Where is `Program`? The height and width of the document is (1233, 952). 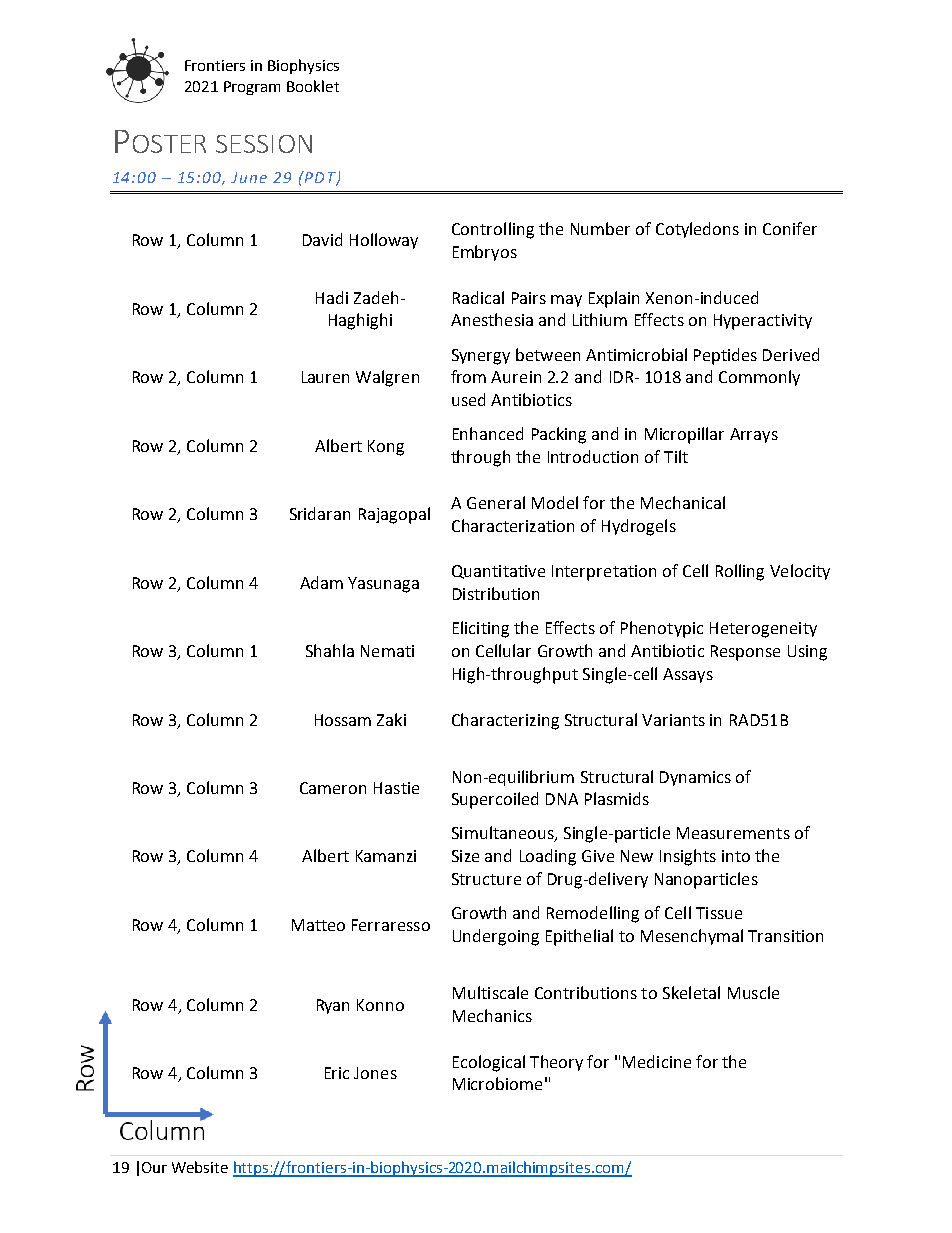 Program is located at coordinates (252, 88).
